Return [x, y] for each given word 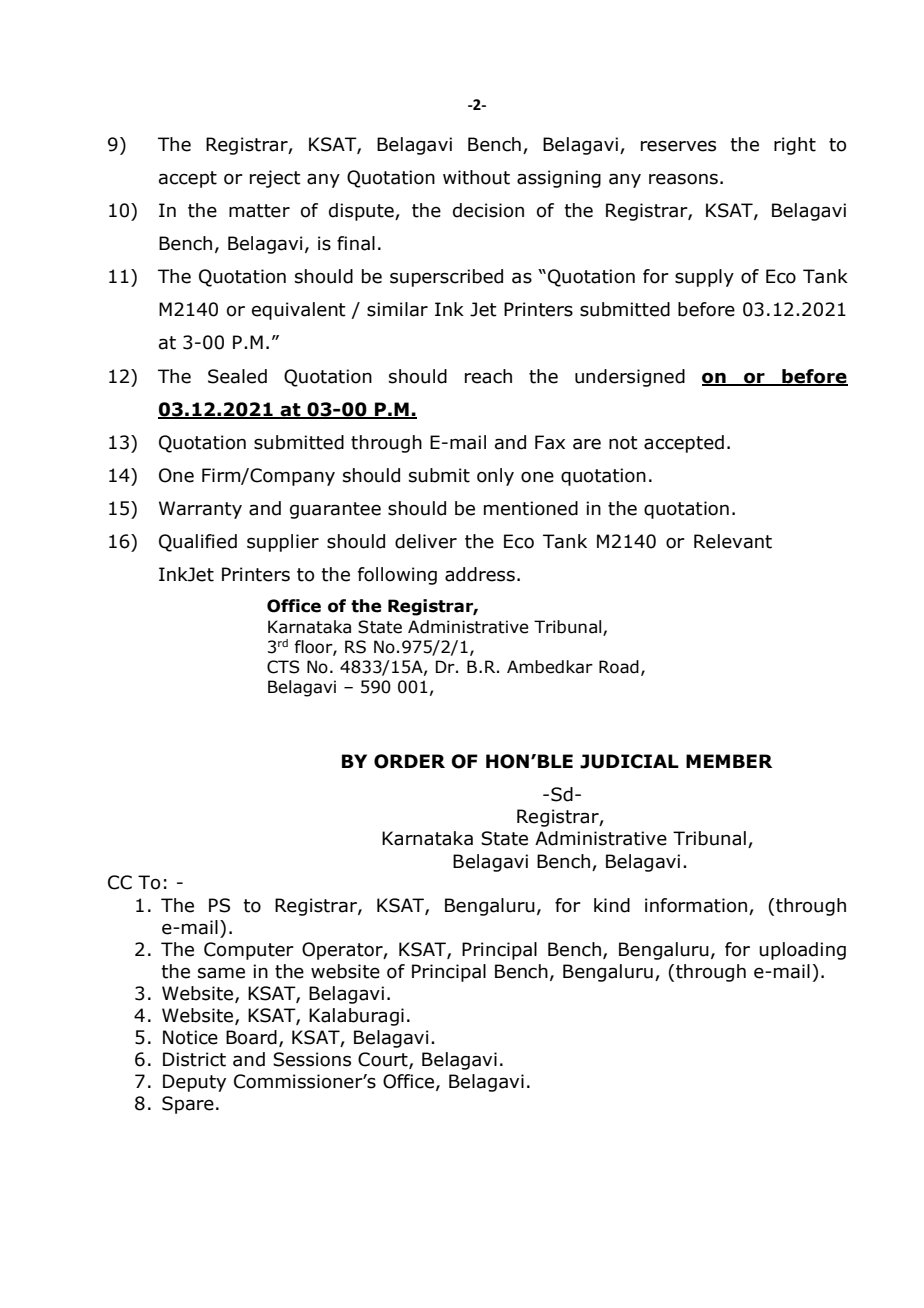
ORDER [409, 761]
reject [275, 179]
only [495, 477]
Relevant [733, 541]
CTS [283, 667]
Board [251, 1037]
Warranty [200, 510]
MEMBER [729, 761]
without [476, 177]
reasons [683, 179]
